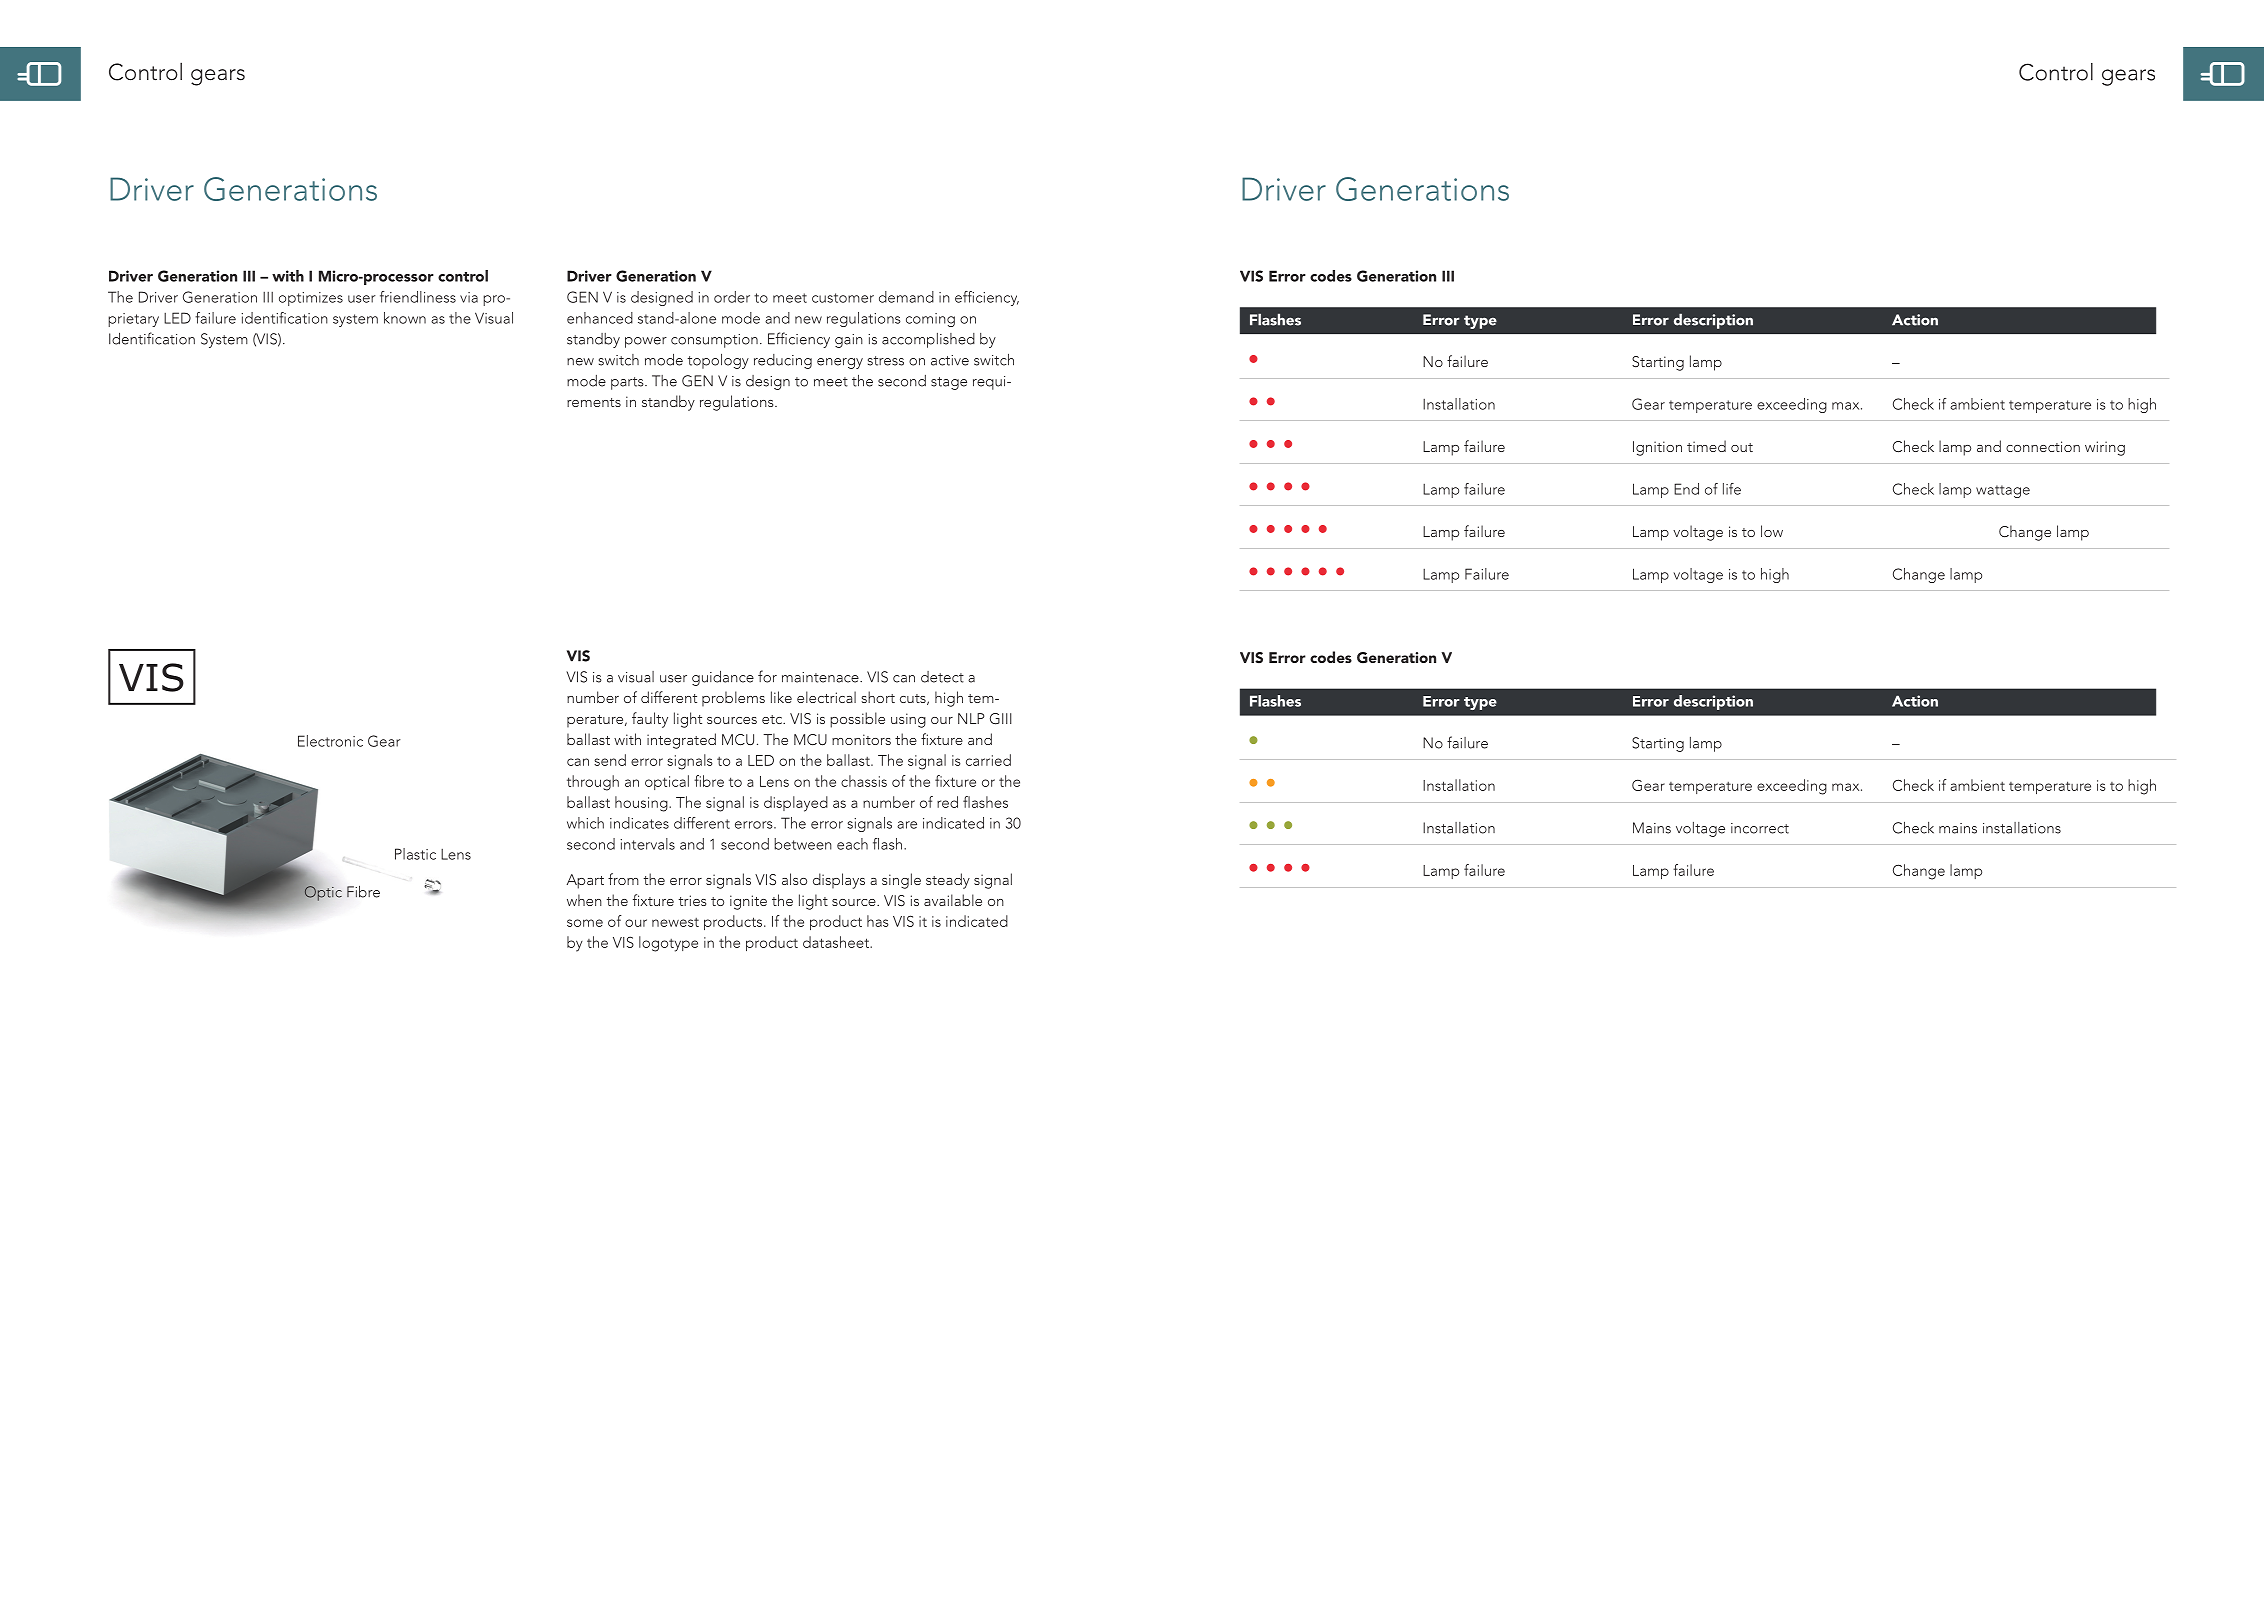 Image resolution: width=2264 pixels, height=1601 pixels. What do you see at coordinates (942, 677) in the screenshot?
I see `detect` at bounding box center [942, 677].
